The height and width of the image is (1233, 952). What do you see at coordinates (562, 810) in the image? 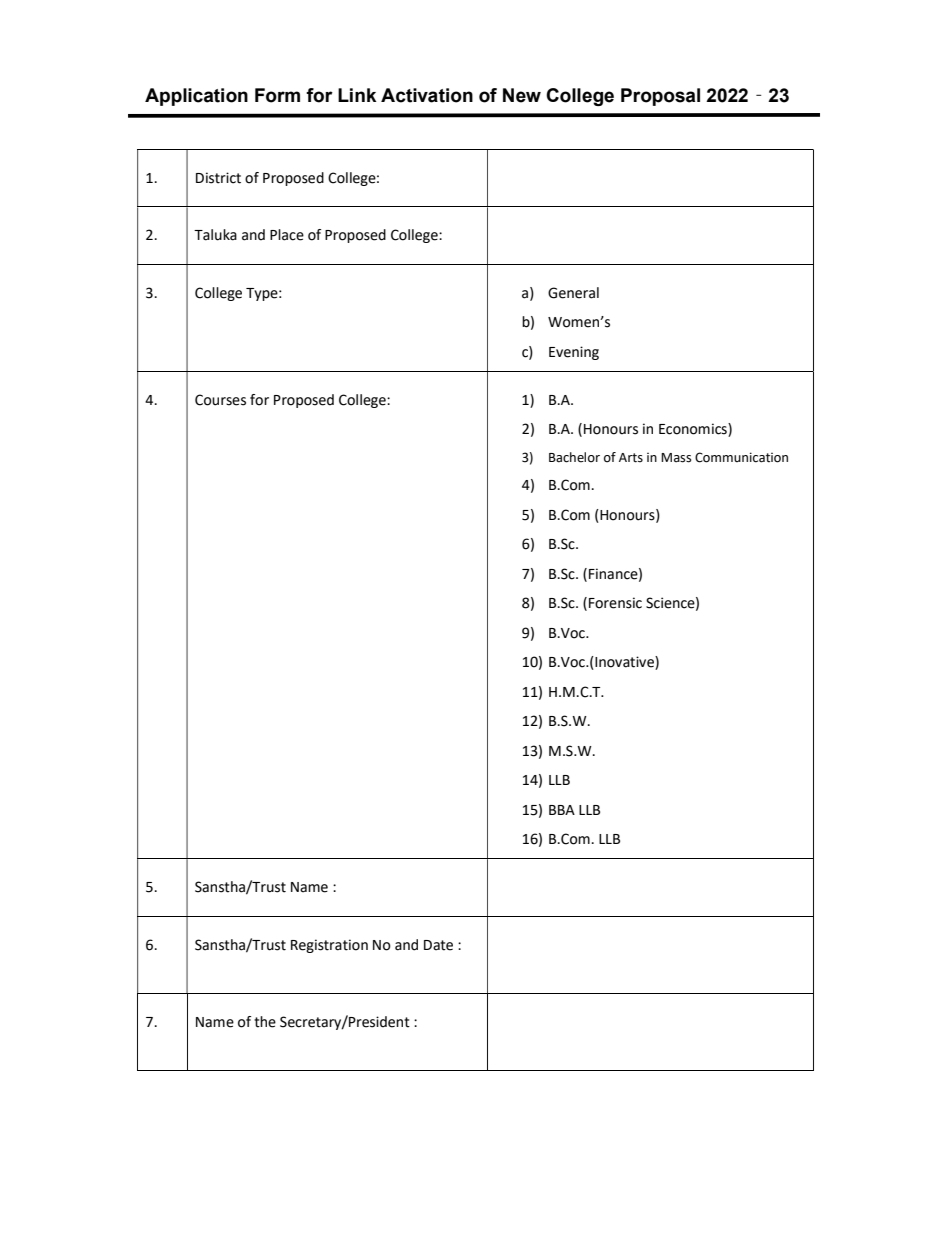
I see `BBA` at bounding box center [562, 810].
